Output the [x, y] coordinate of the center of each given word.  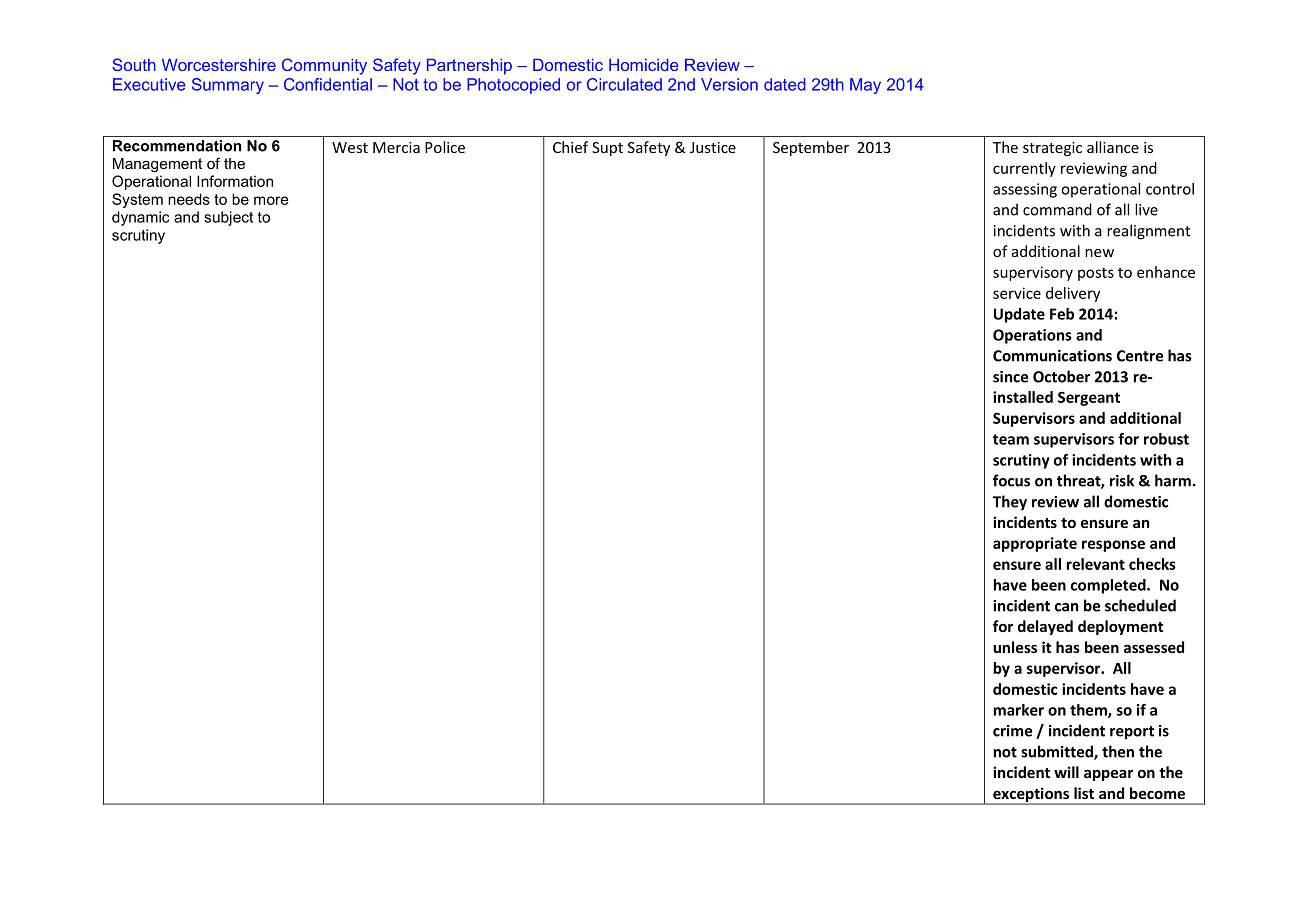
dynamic [140, 218]
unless [1015, 647]
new [1099, 253]
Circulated [624, 84]
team [1011, 439]
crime [1012, 731]
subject [228, 218]
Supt [607, 149]
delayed [1045, 627]
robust [1166, 439]
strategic [1052, 149]
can [1066, 607]
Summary [228, 86]
